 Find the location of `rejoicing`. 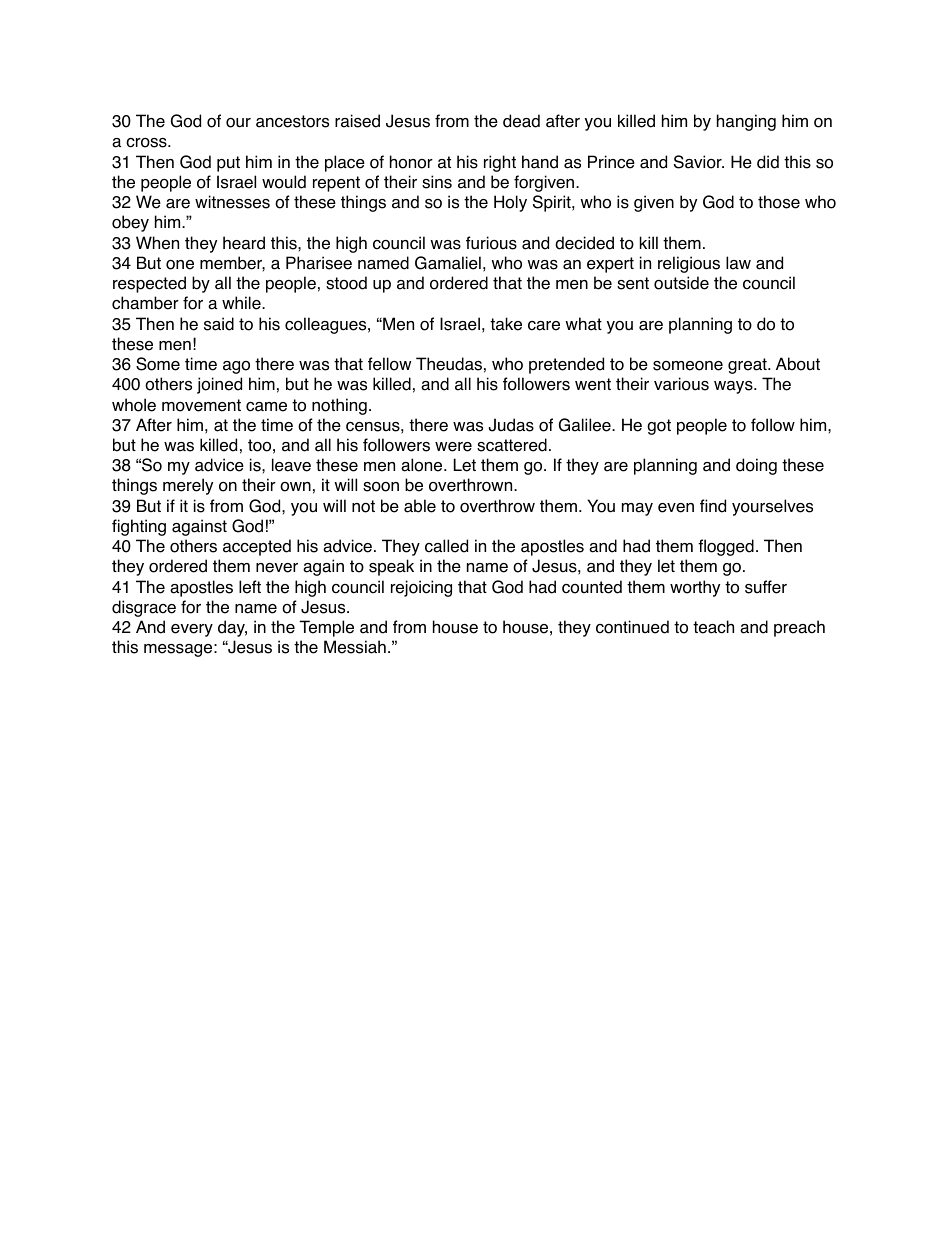

rejoicing is located at coordinates (421, 588).
